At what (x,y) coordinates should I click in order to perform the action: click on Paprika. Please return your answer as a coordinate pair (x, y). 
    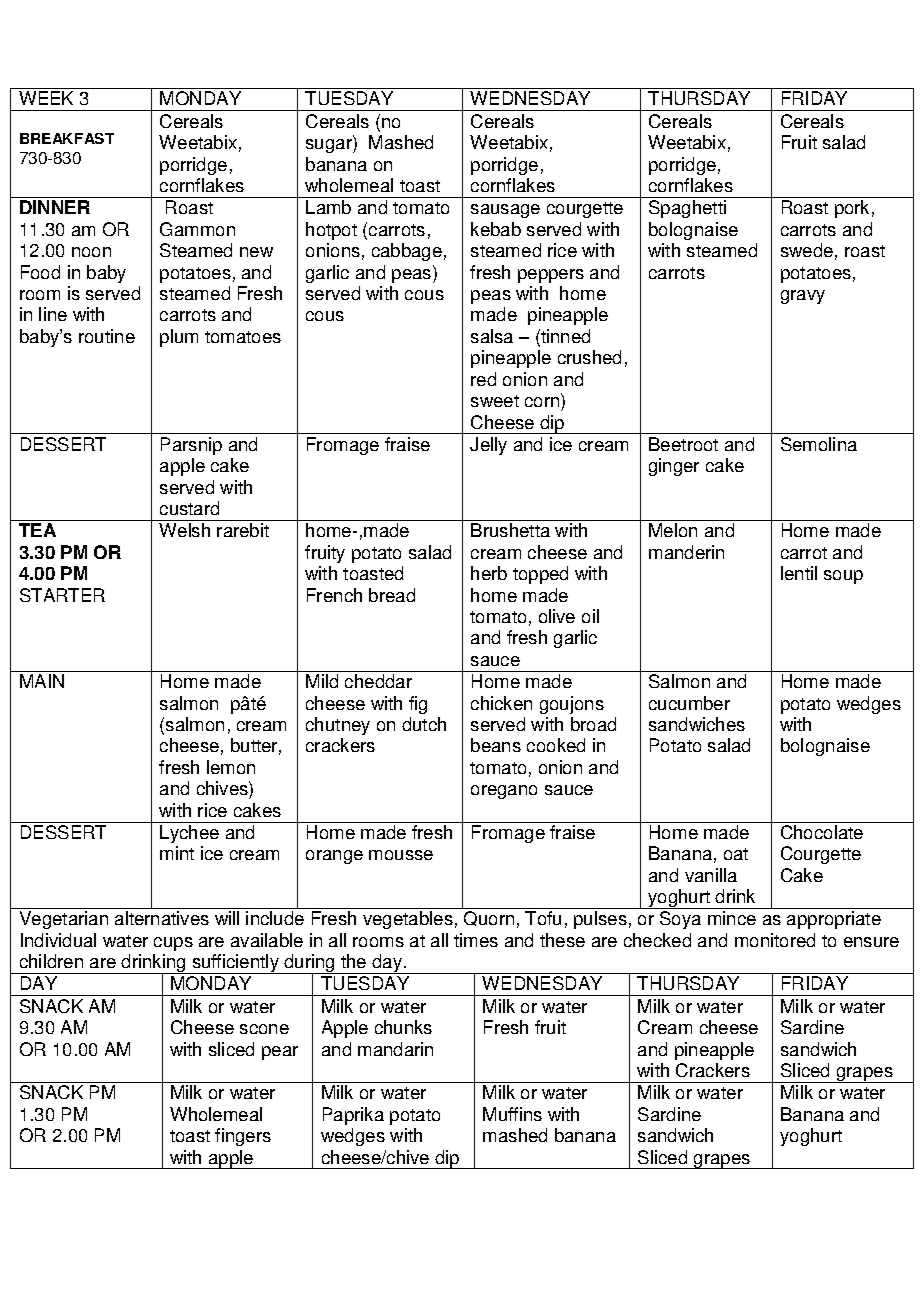
    Looking at the image, I should click on (353, 1116).
